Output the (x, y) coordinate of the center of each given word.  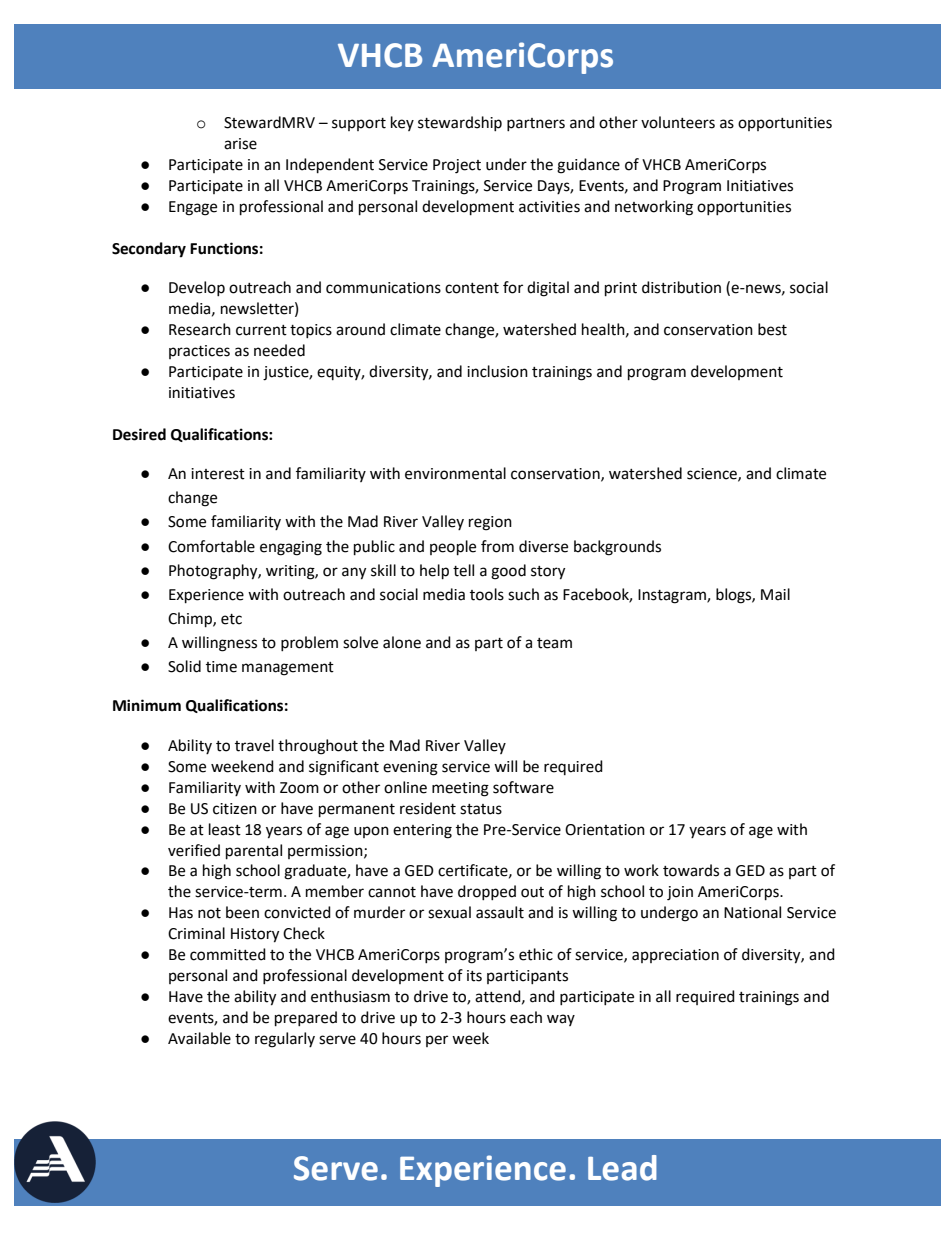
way (561, 1020)
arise (240, 144)
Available (199, 1038)
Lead (622, 1168)
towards (691, 870)
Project (457, 166)
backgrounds (617, 548)
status (481, 809)
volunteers (678, 122)
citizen (235, 809)
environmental (455, 473)
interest (218, 474)
